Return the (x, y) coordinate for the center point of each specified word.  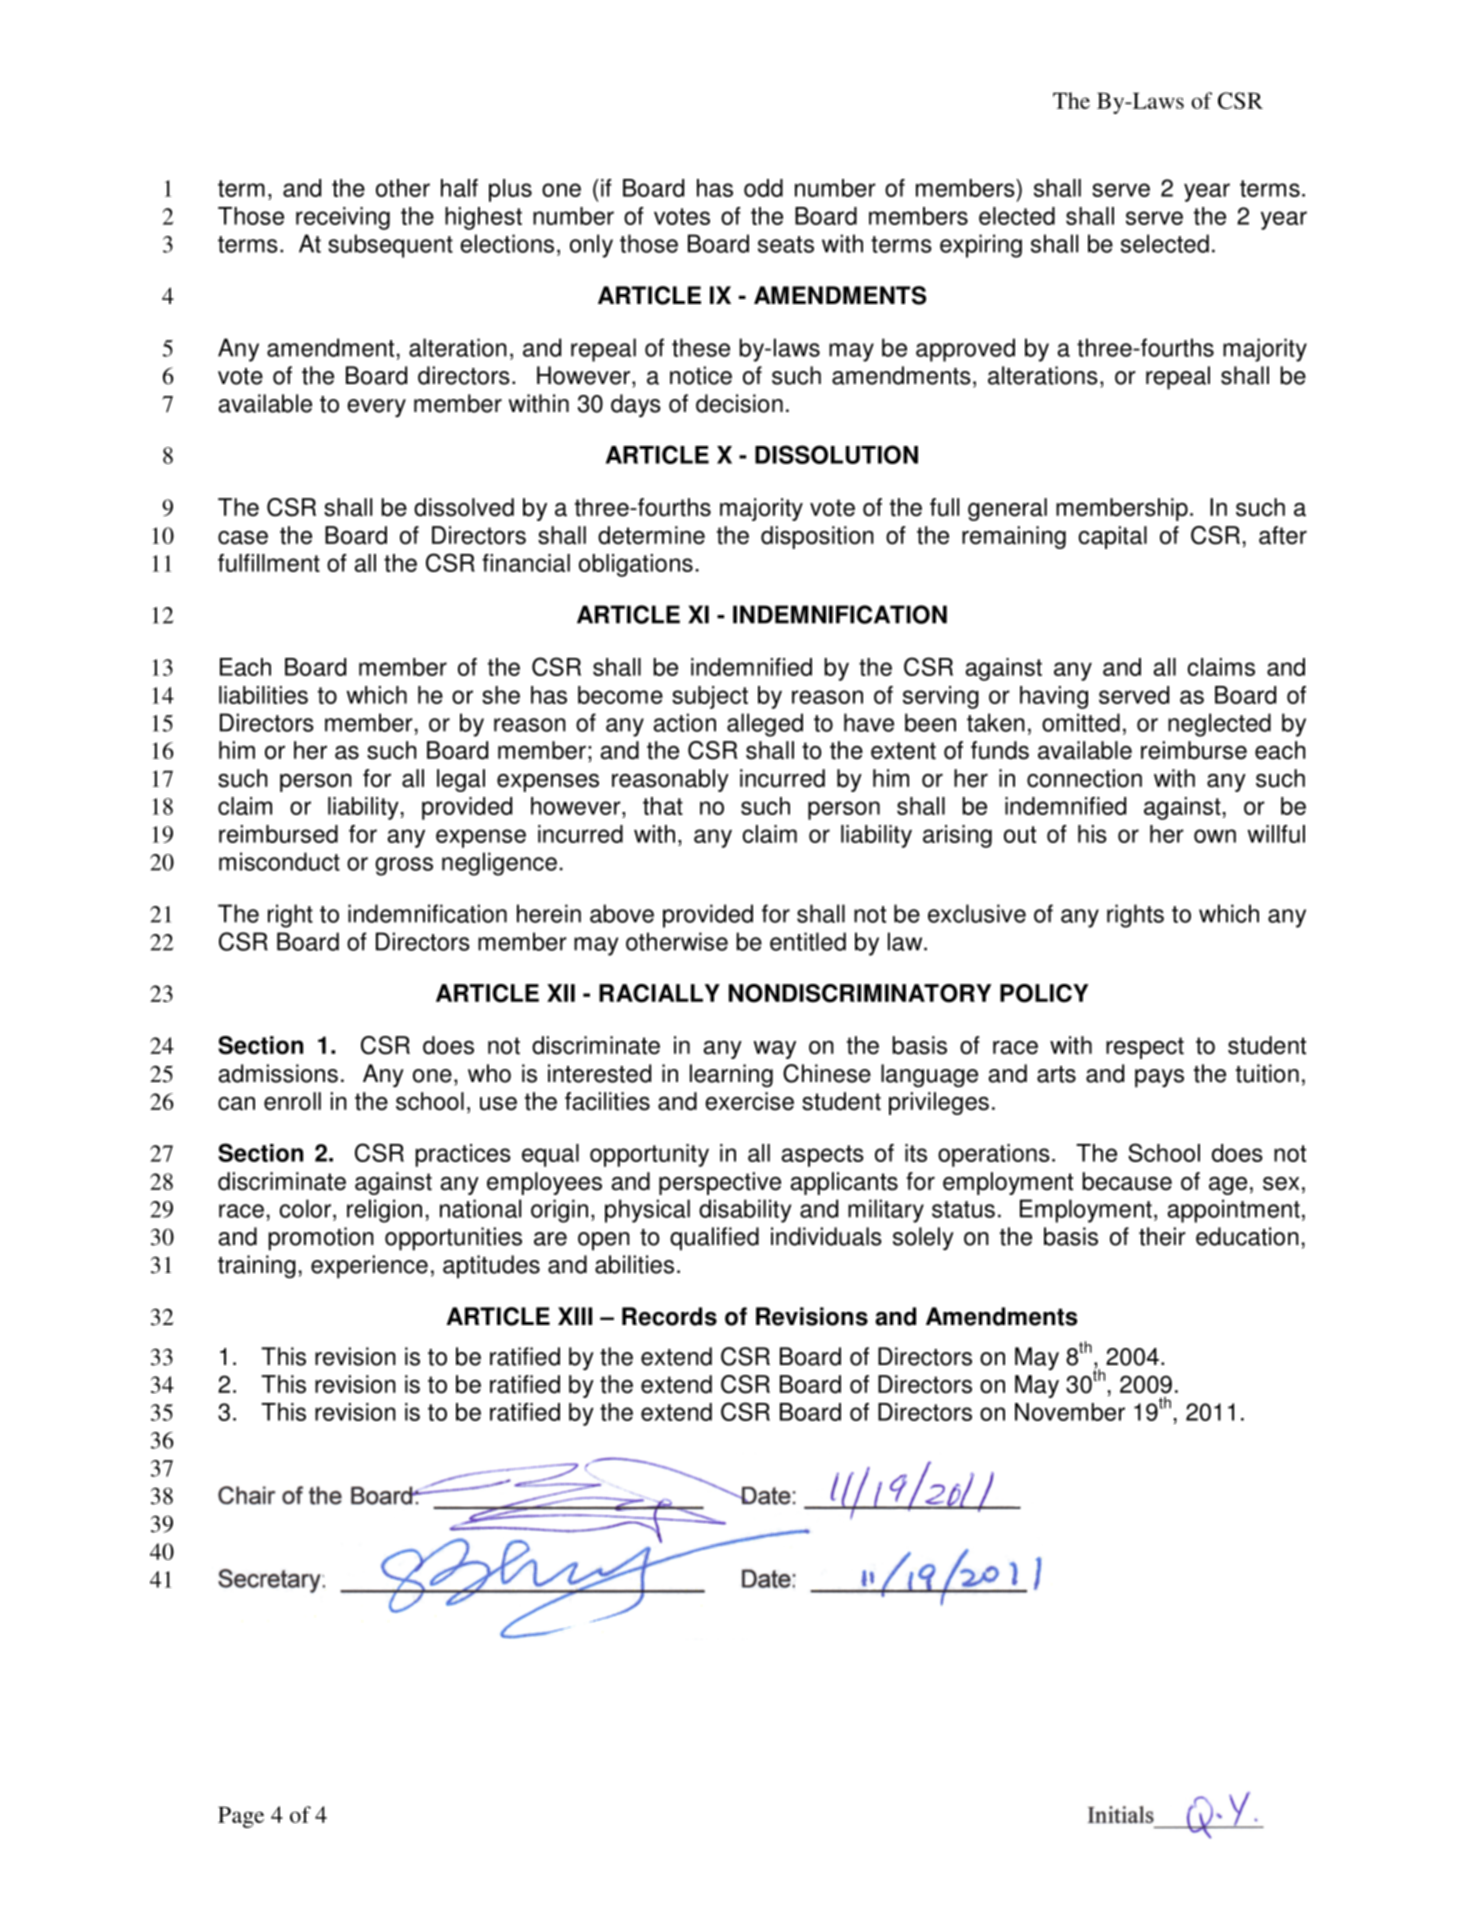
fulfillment (269, 563)
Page (241, 1817)
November (1070, 1412)
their (1162, 1236)
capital (1112, 537)
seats (786, 244)
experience (369, 1267)
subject (710, 697)
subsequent (390, 246)
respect (1145, 1048)
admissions (278, 1073)
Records (669, 1316)
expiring (981, 246)
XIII (575, 1316)
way (774, 1049)
